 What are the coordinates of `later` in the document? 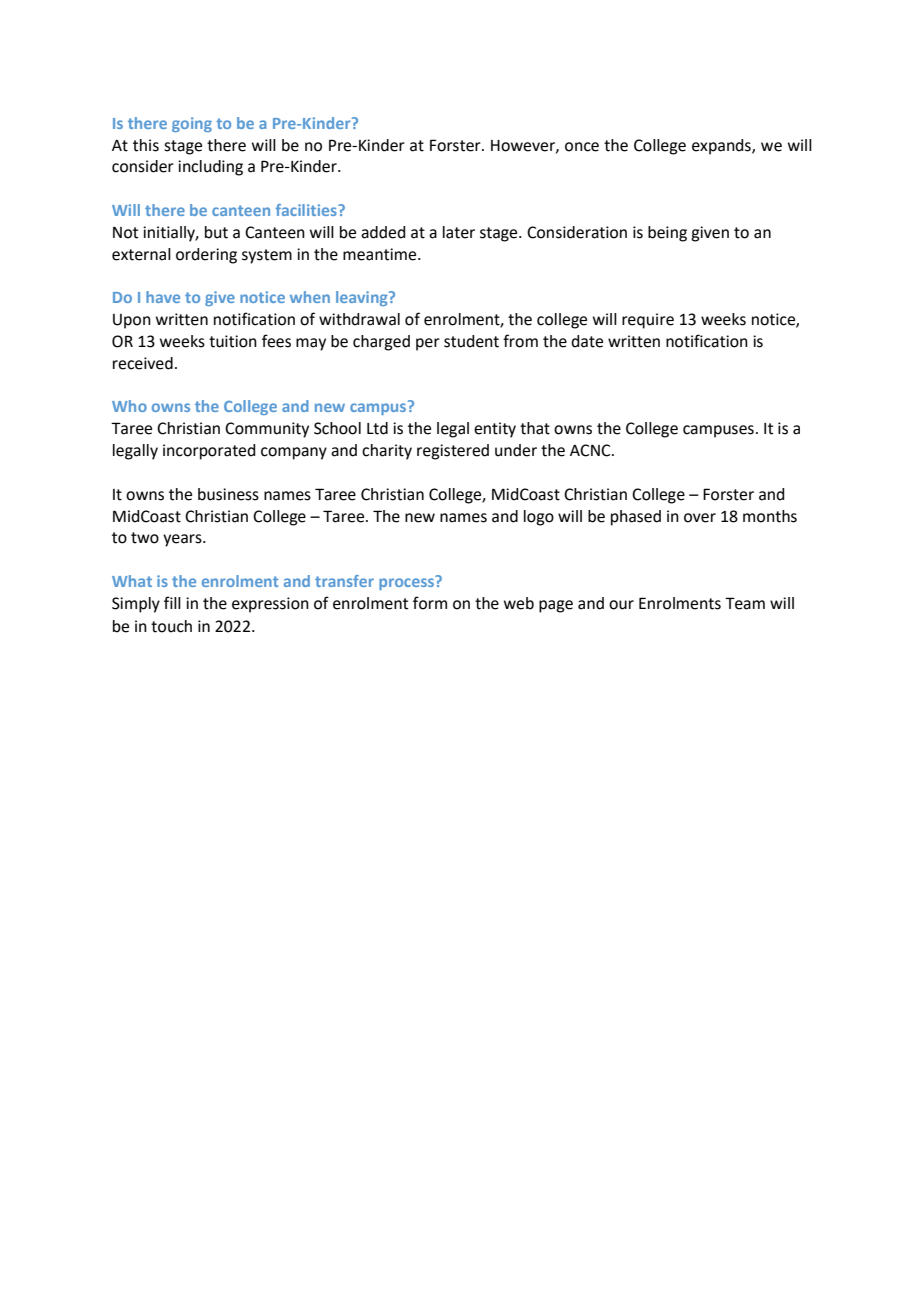 It's located at (459, 232).
